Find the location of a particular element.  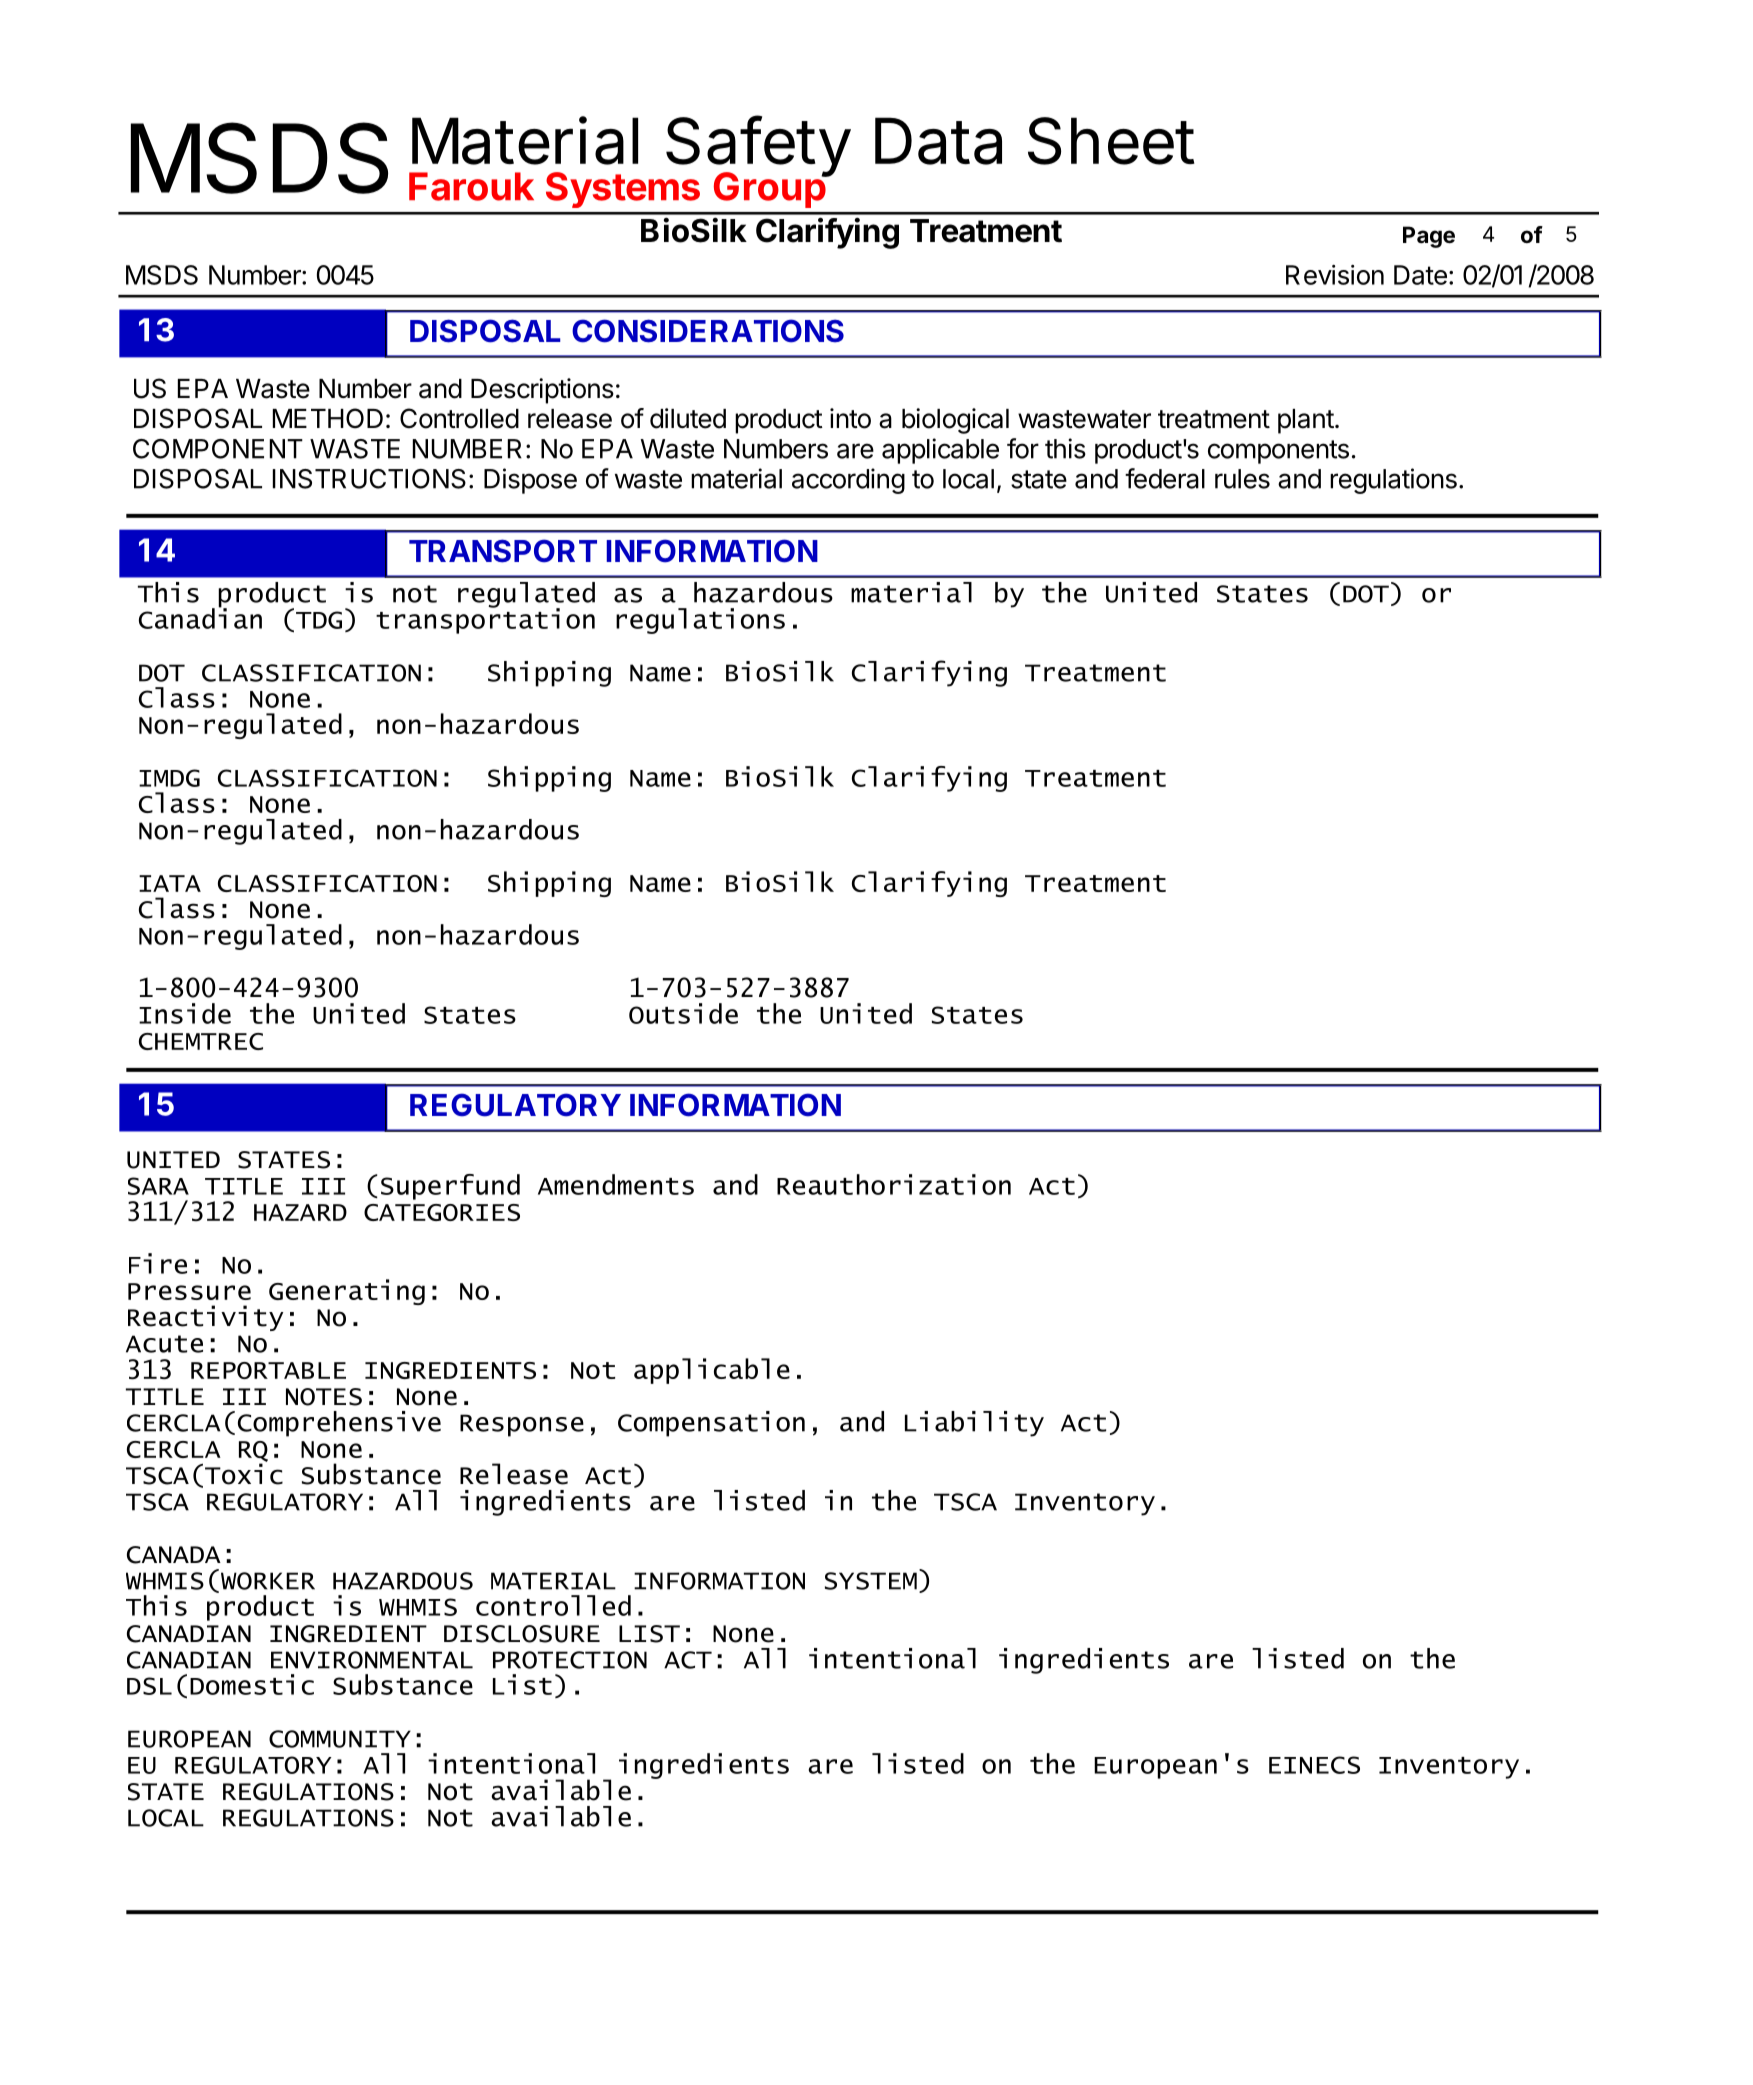

IATA is located at coordinates (170, 883).
